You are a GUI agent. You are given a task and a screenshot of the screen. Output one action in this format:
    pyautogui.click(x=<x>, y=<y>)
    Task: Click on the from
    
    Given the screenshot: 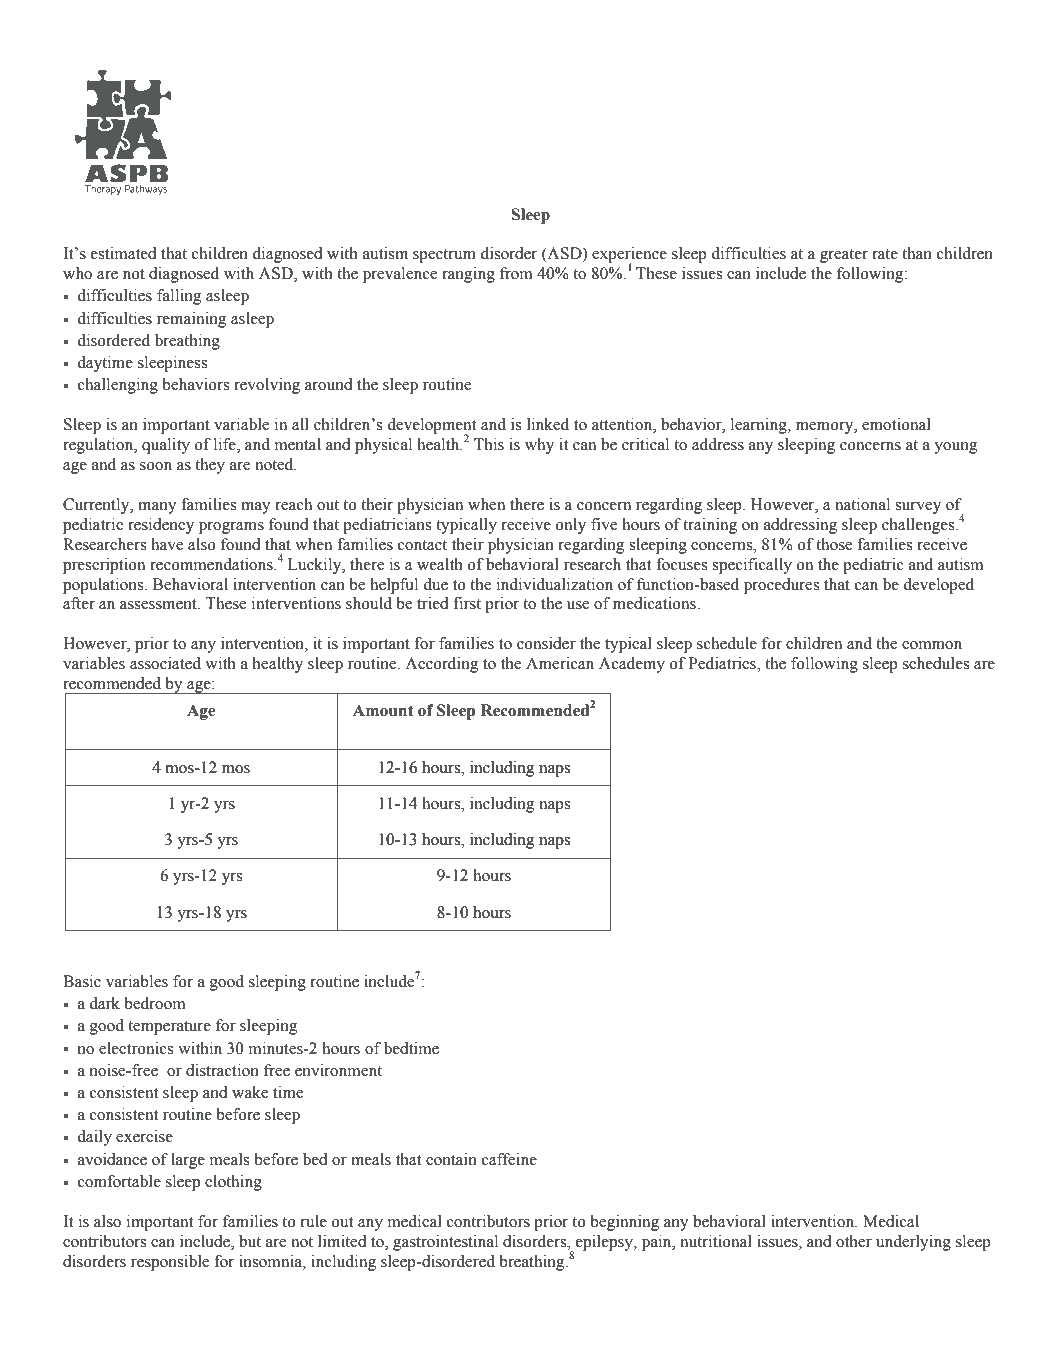 What is the action you would take?
    pyautogui.click(x=516, y=273)
